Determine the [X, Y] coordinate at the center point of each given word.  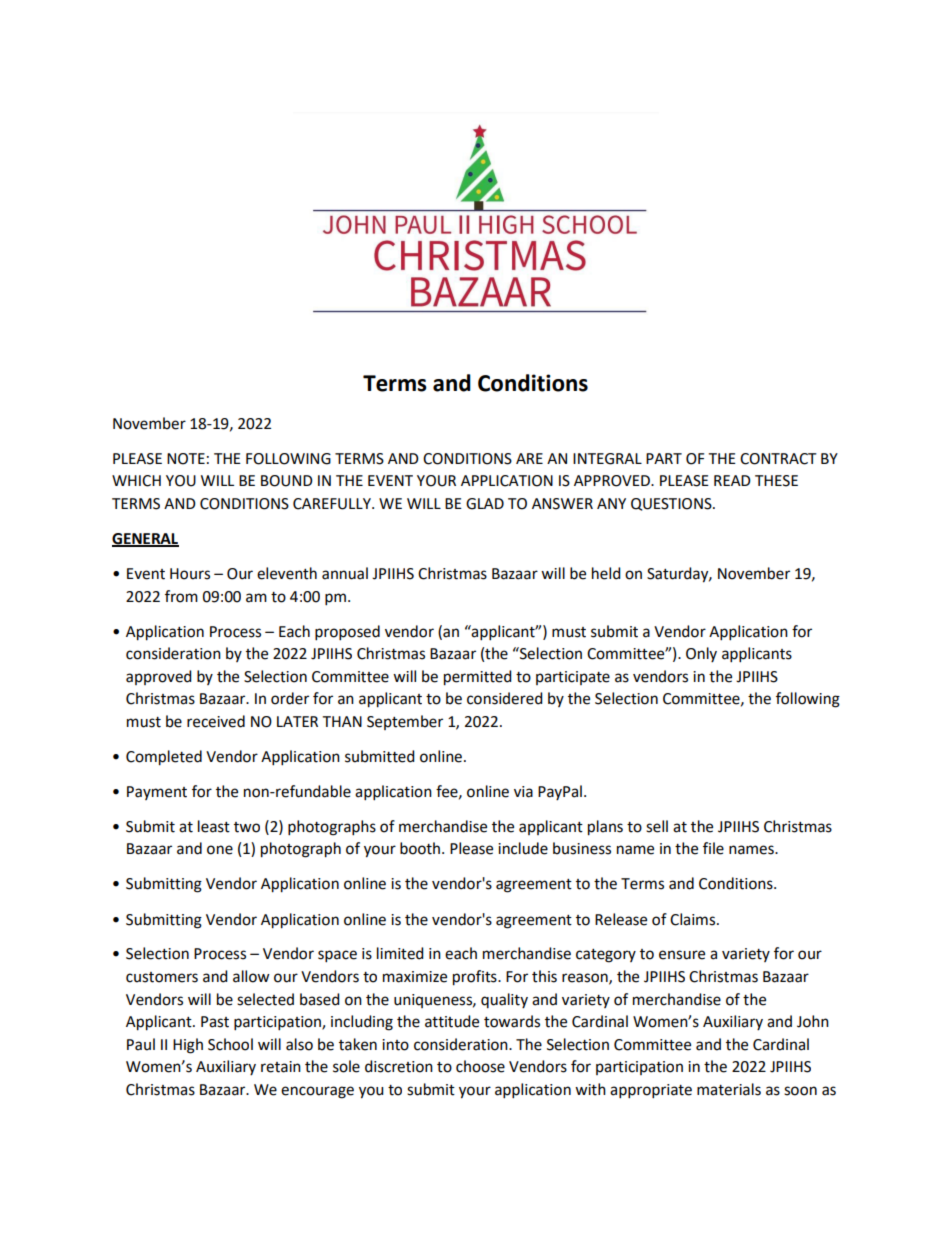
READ [732, 480]
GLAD [485, 504]
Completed [164, 758]
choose [480, 1066]
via [523, 792]
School [230, 1044]
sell [657, 826]
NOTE [186, 459]
